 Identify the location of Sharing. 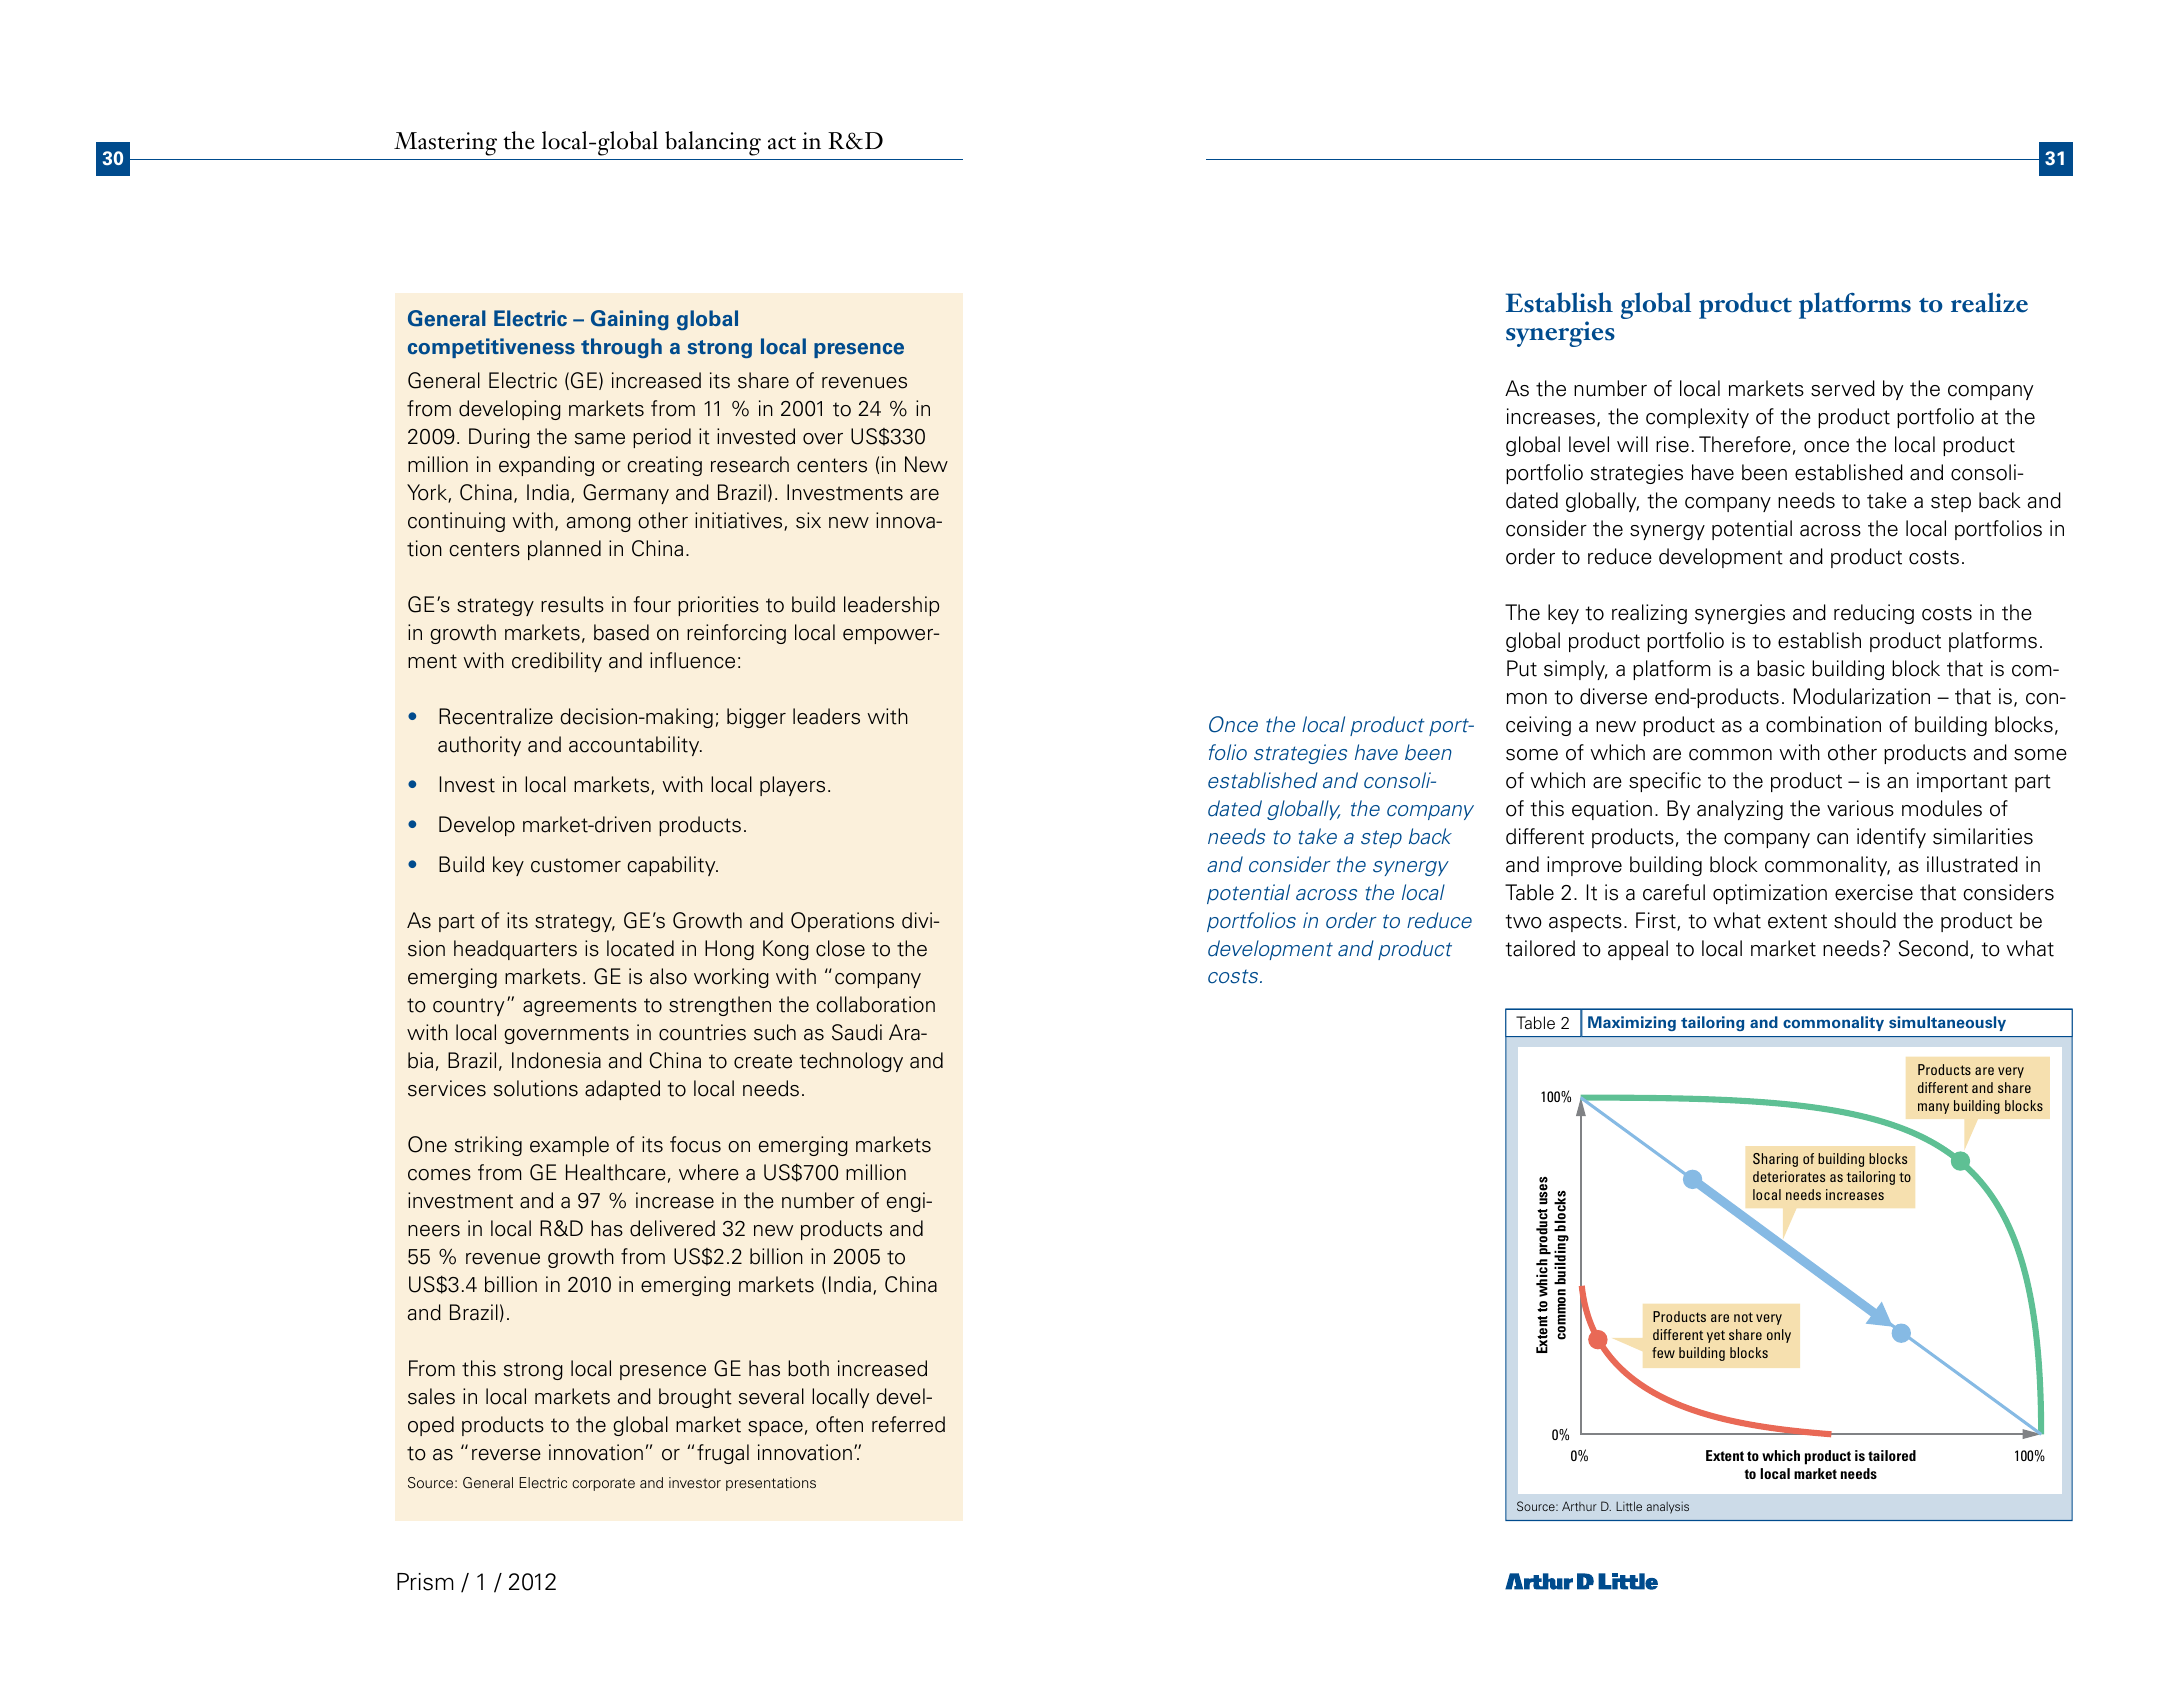
(1775, 1160).
